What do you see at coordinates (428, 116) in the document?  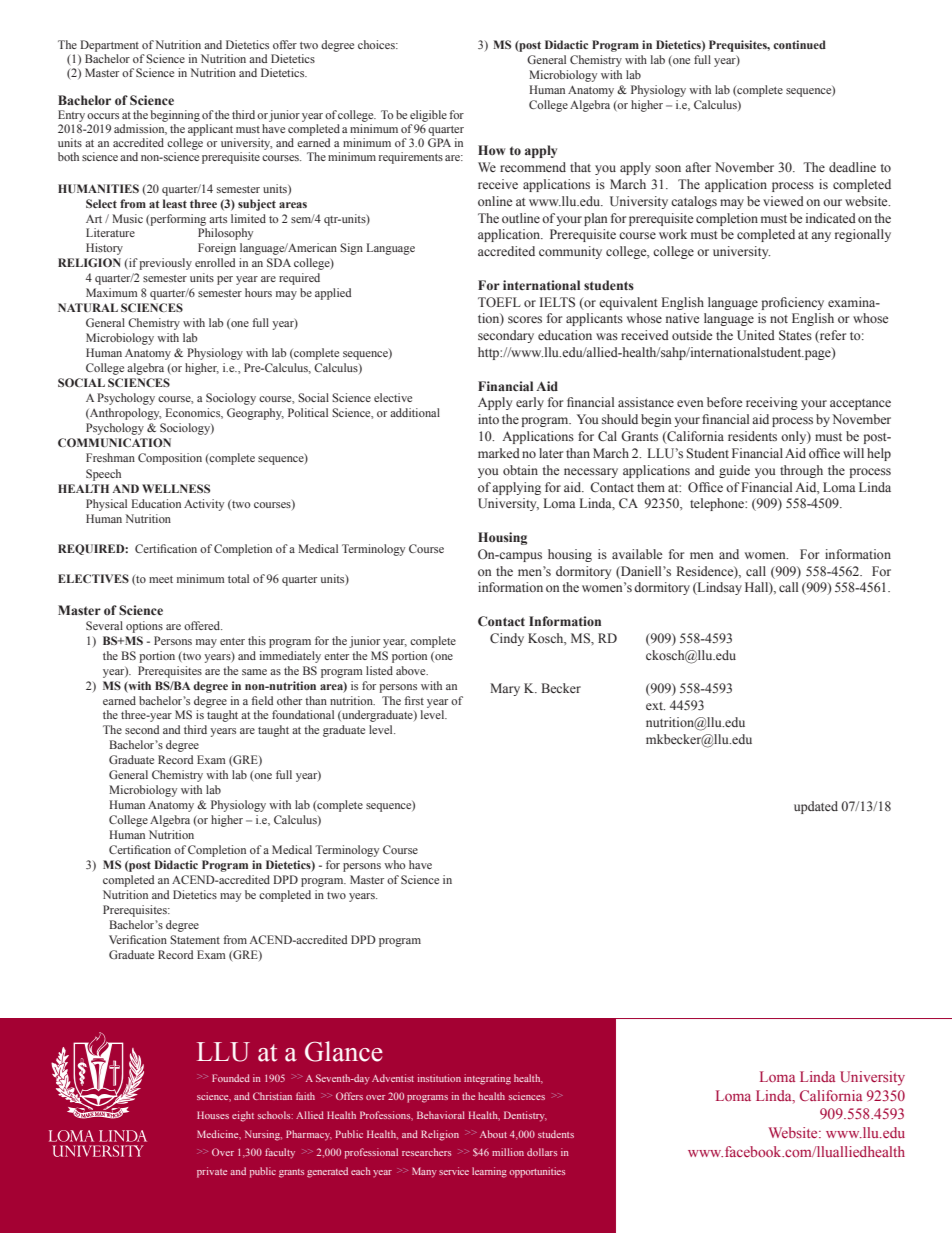 I see `eligible` at bounding box center [428, 116].
